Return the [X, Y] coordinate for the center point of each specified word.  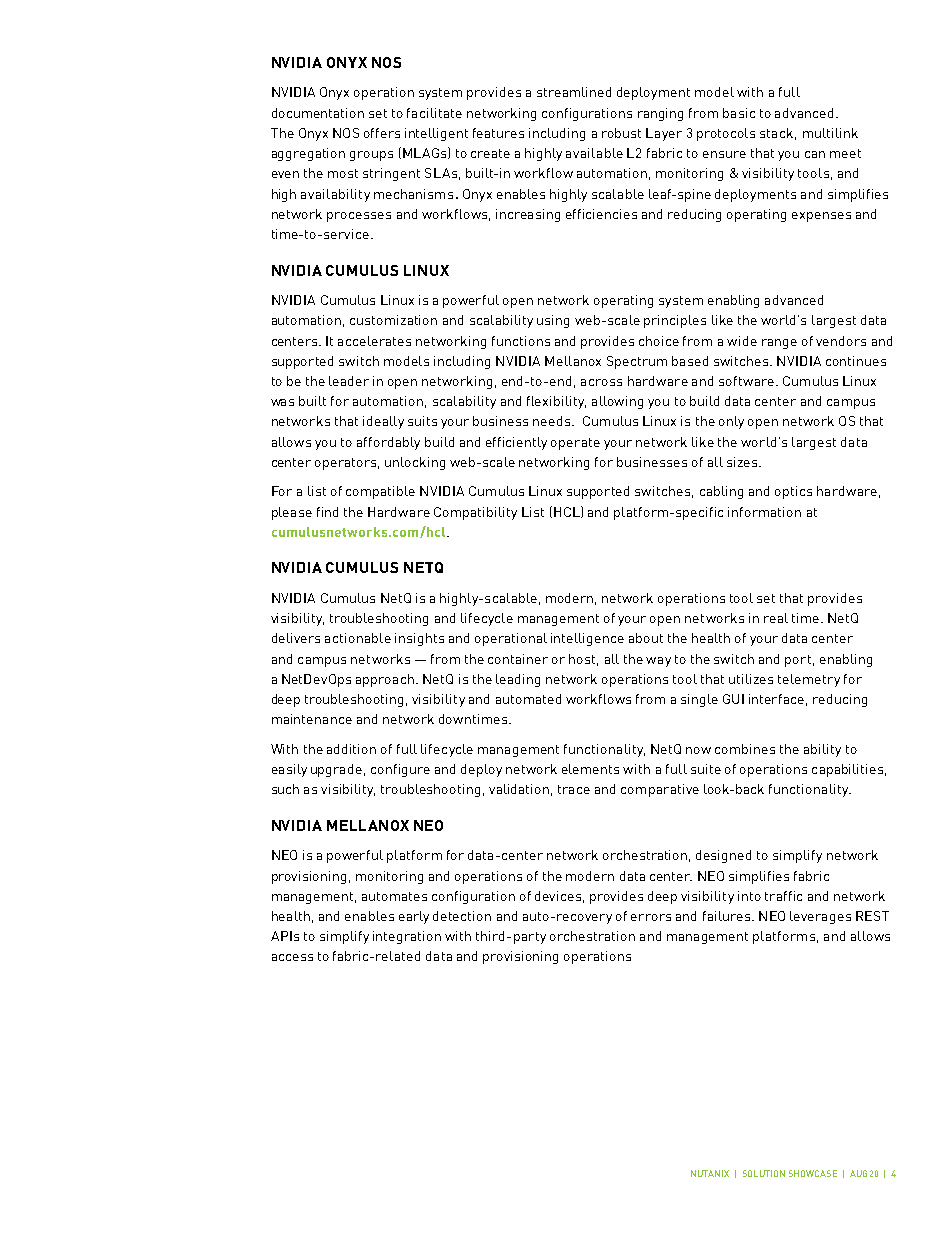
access [292, 957]
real [776, 618]
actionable [358, 638]
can [815, 154]
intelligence [587, 639]
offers [382, 133]
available [594, 153]
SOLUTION [764, 1173]
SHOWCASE [813, 1173]
